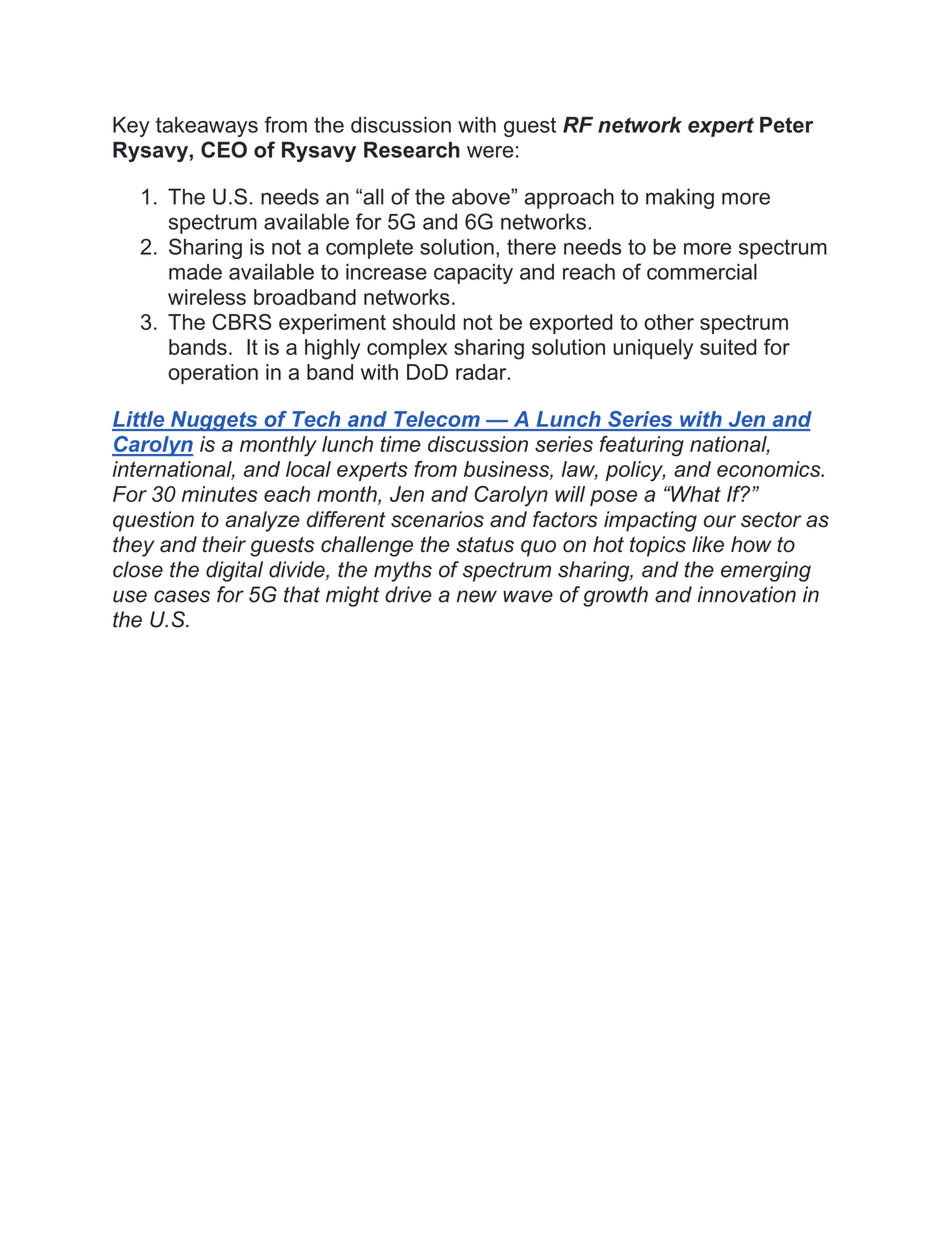  What do you see at coordinates (642, 446) in the document?
I see `featuring` at bounding box center [642, 446].
